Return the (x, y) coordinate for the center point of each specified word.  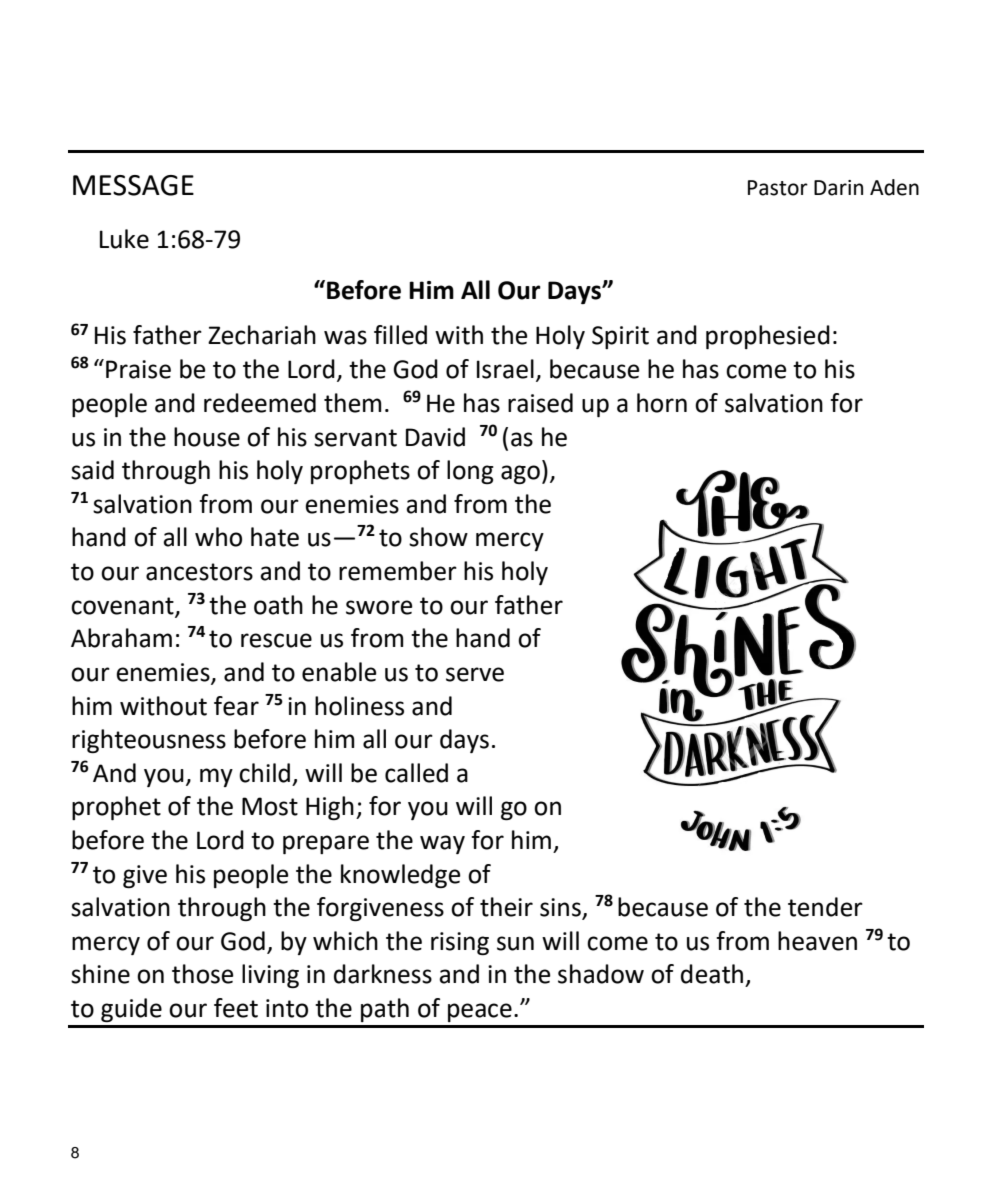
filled (400, 335)
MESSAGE (133, 185)
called (416, 773)
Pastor (778, 188)
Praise (138, 369)
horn (662, 403)
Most (270, 806)
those (203, 974)
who (218, 537)
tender (825, 907)
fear (236, 706)
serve (475, 674)
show (438, 537)
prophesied (768, 337)
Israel (505, 369)
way (442, 844)
